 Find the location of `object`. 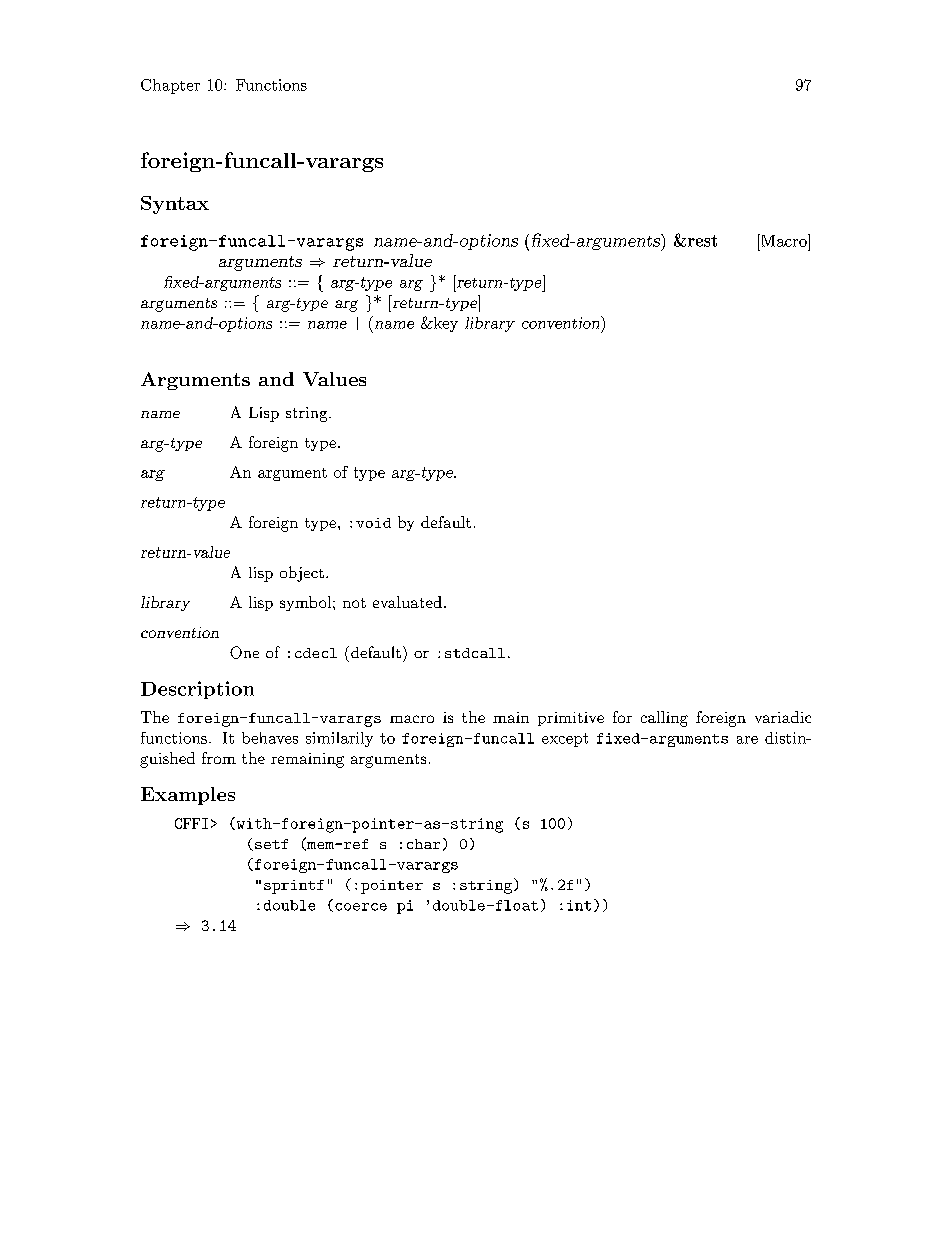

object is located at coordinates (302, 574).
